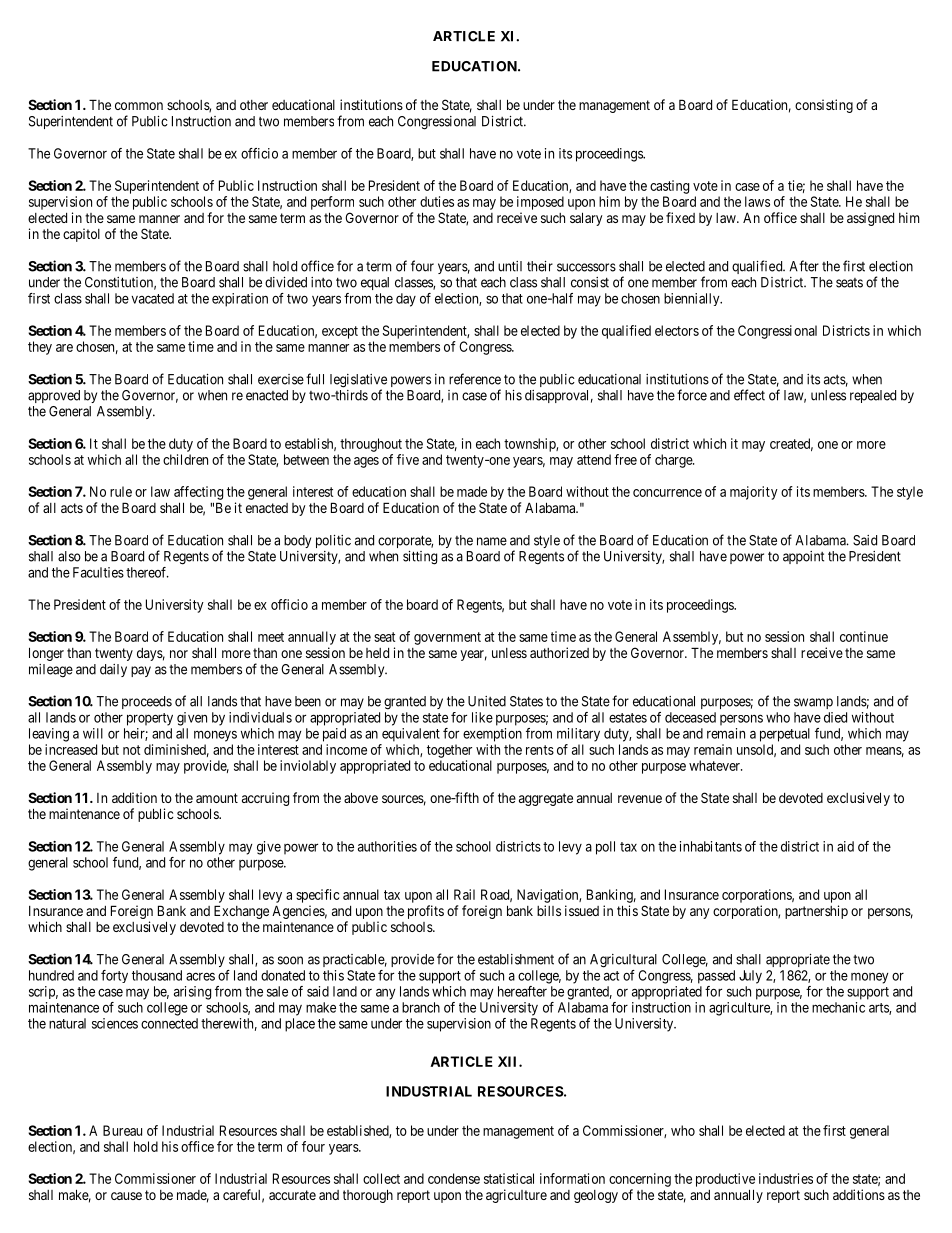  Describe the element at coordinates (757, 201) in the page. I see `laws` at that location.
